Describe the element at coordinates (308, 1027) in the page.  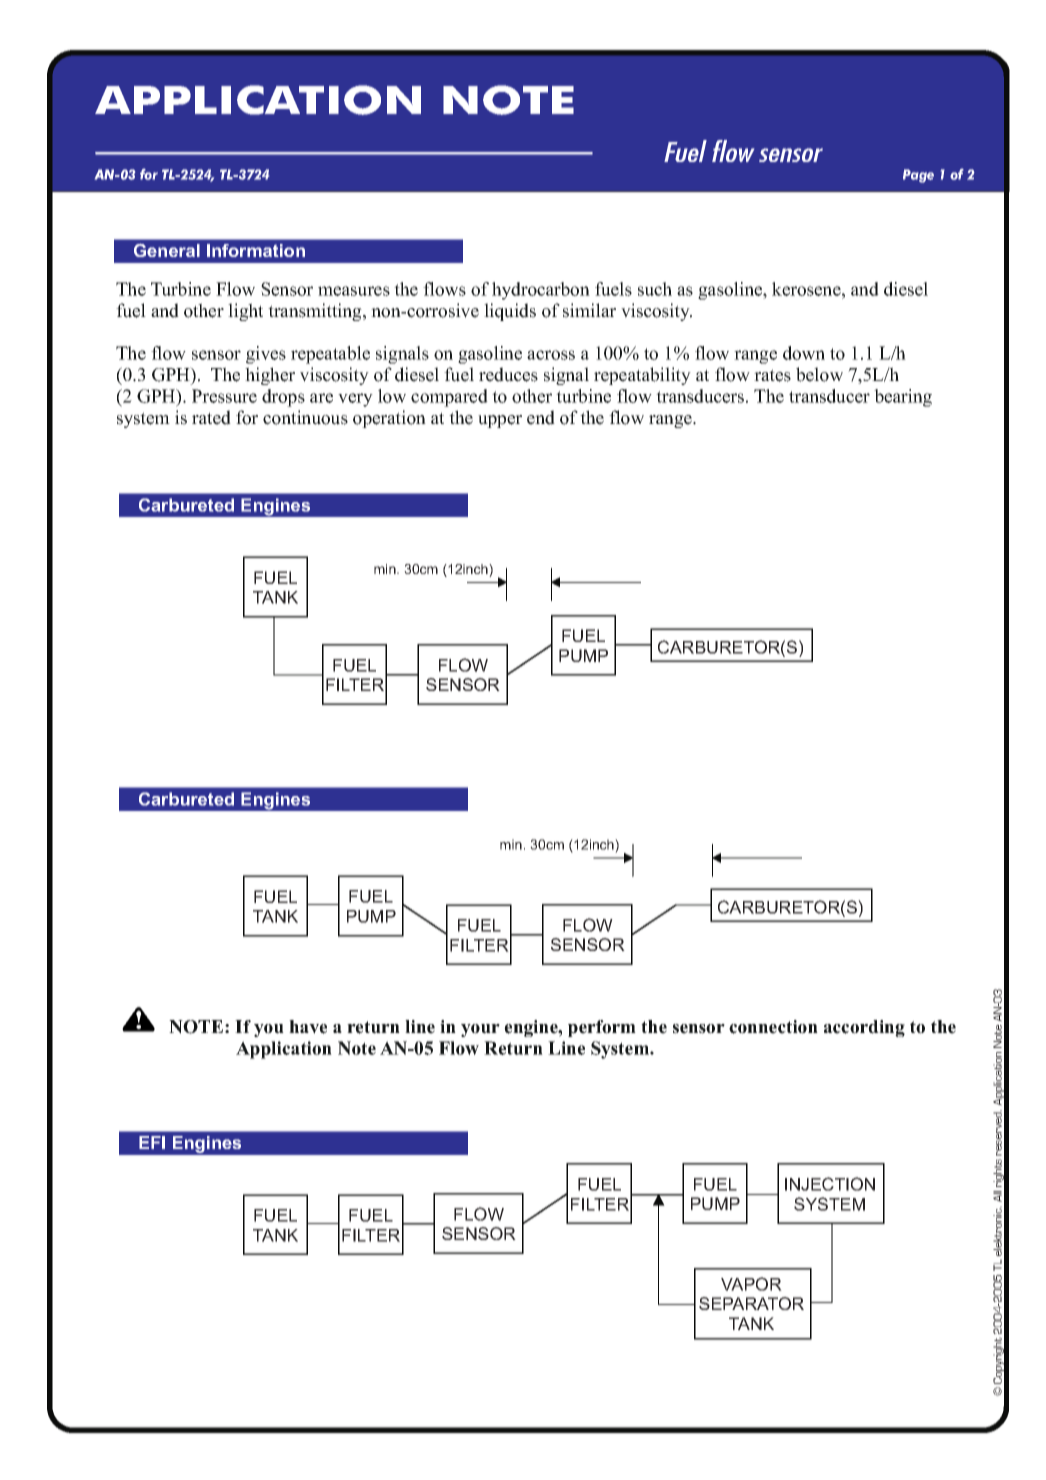
I see `have` at that location.
